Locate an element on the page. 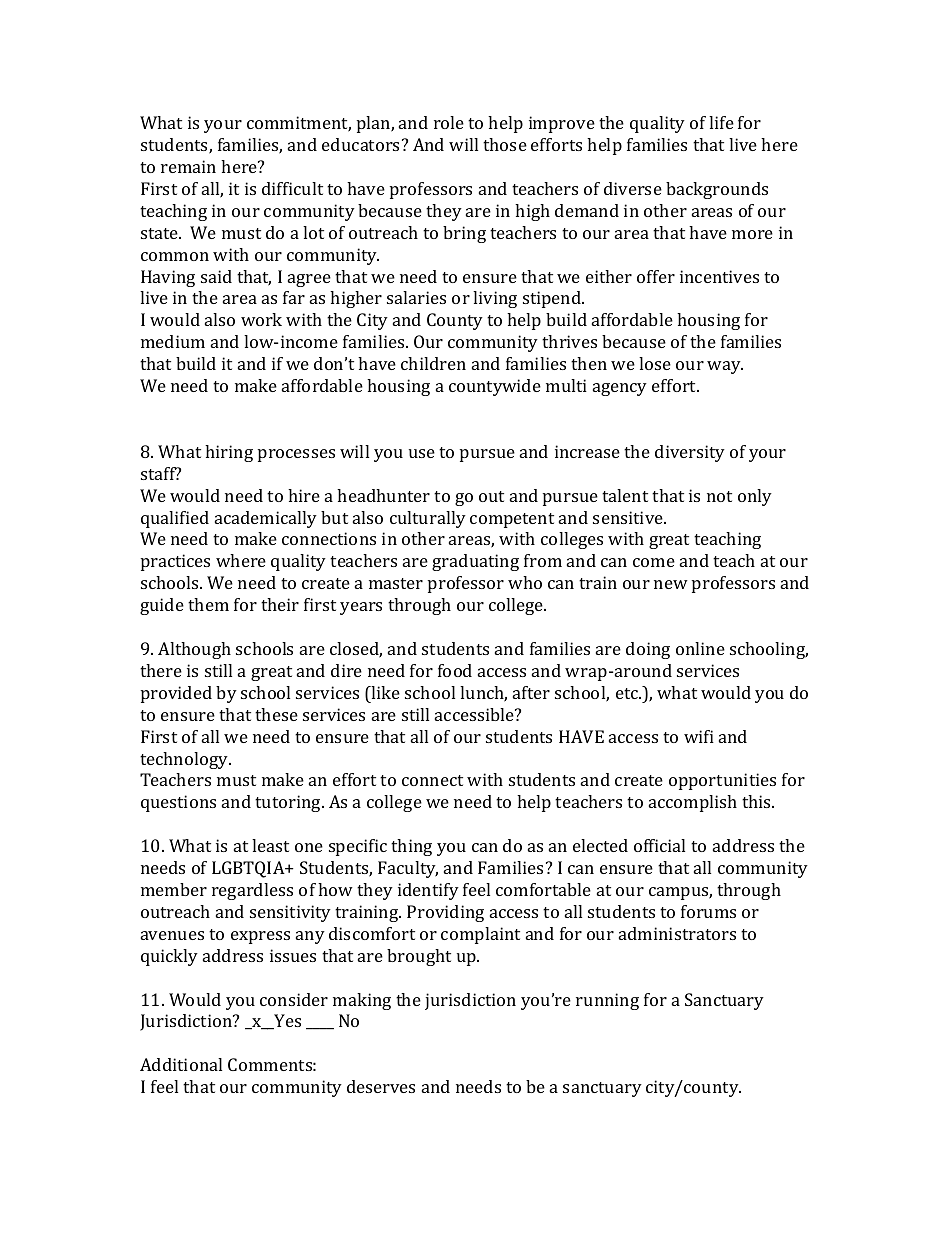  life is located at coordinates (721, 122).
